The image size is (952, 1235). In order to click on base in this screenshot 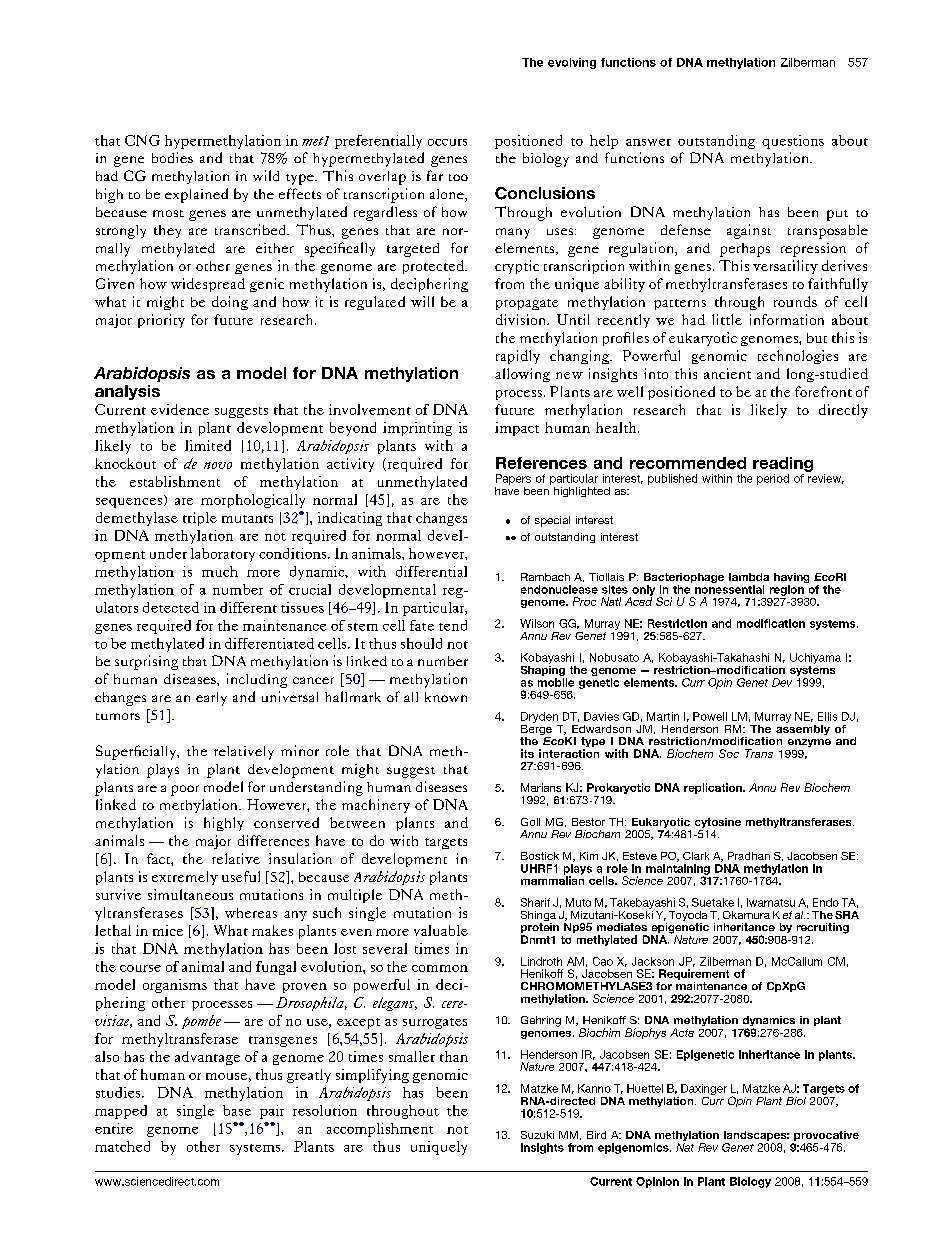, I will do `click(237, 1110)`.
